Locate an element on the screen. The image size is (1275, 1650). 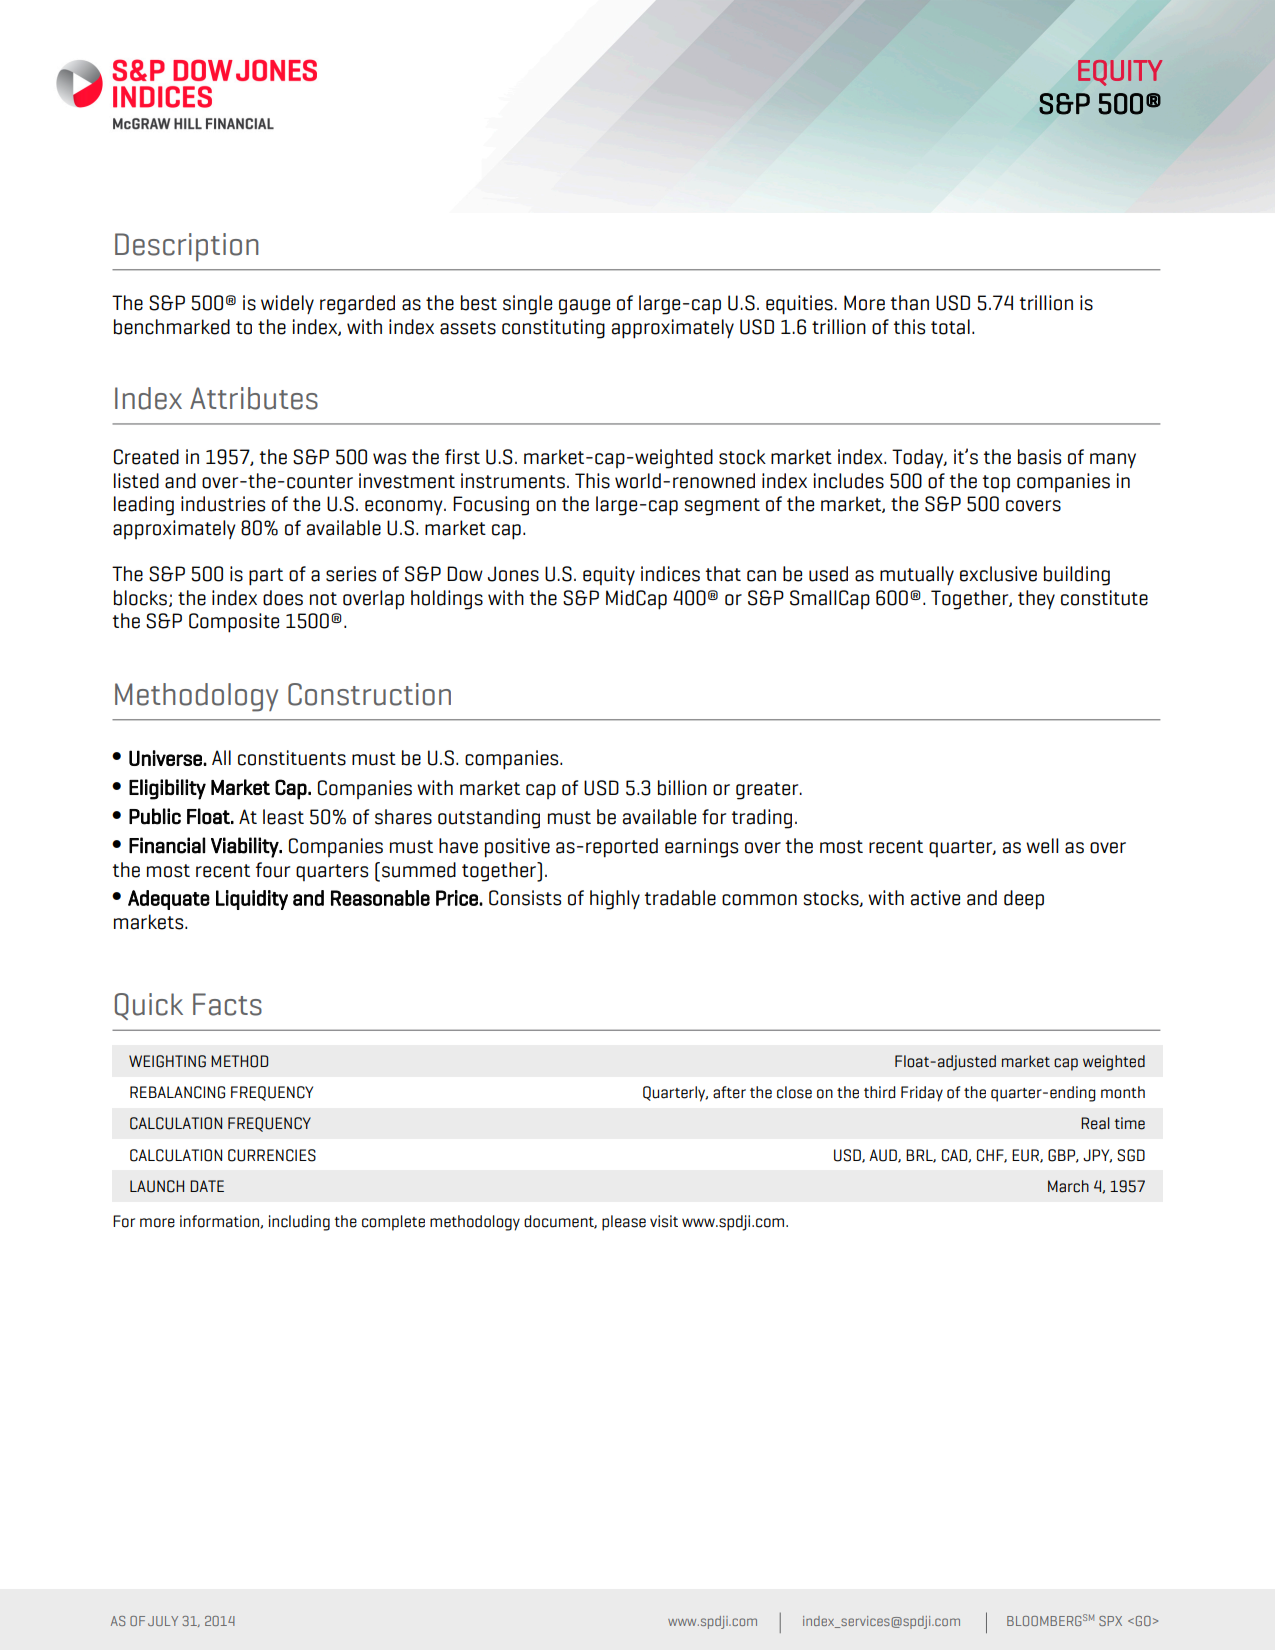
JULY is located at coordinates (163, 1621).
